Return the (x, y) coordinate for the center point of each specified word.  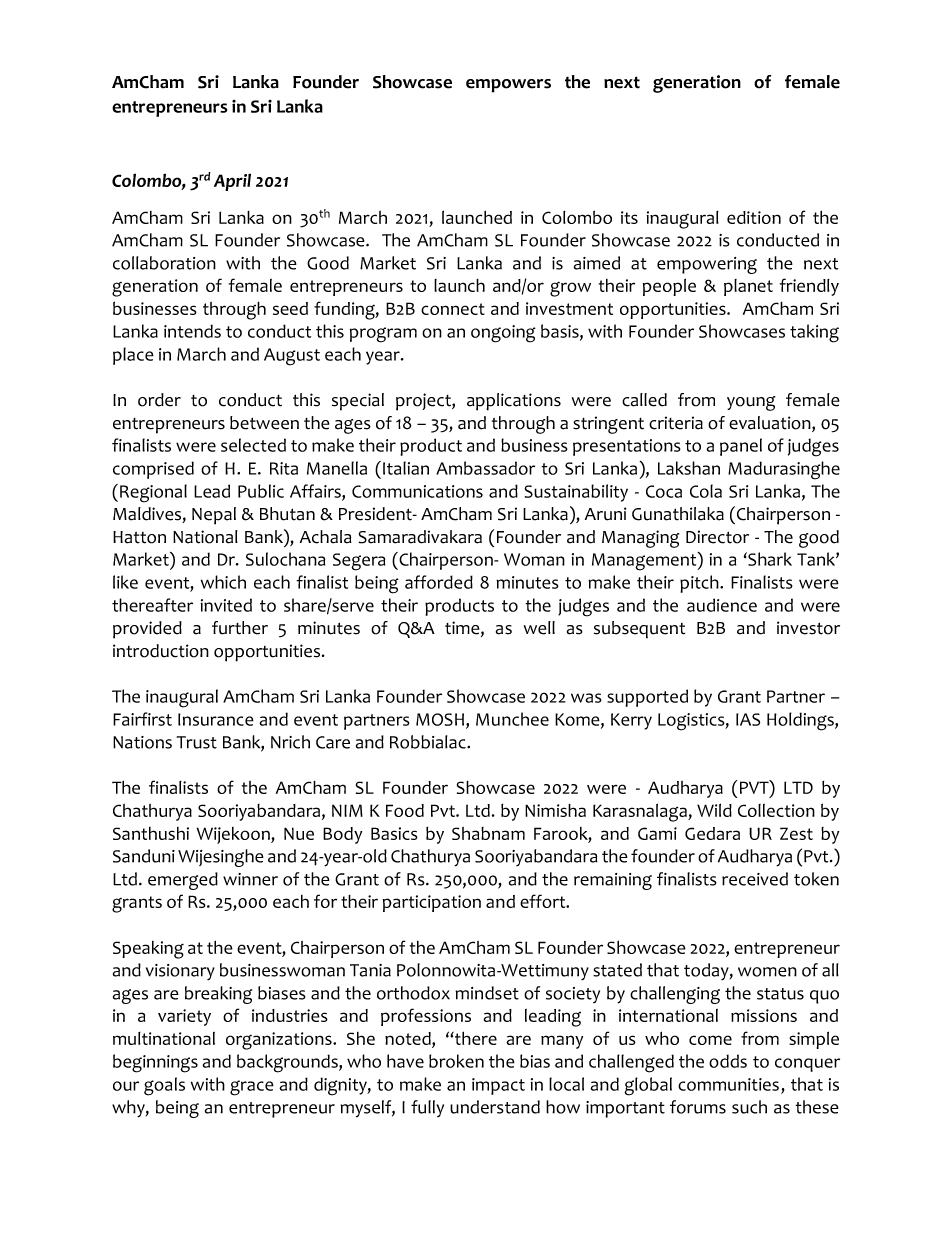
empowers (508, 86)
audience (722, 605)
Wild (714, 810)
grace (252, 1088)
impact (498, 1086)
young (751, 403)
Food (405, 810)
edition (754, 217)
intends (192, 331)
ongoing (503, 334)
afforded (439, 582)
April (232, 182)
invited (226, 605)
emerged (183, 881)
